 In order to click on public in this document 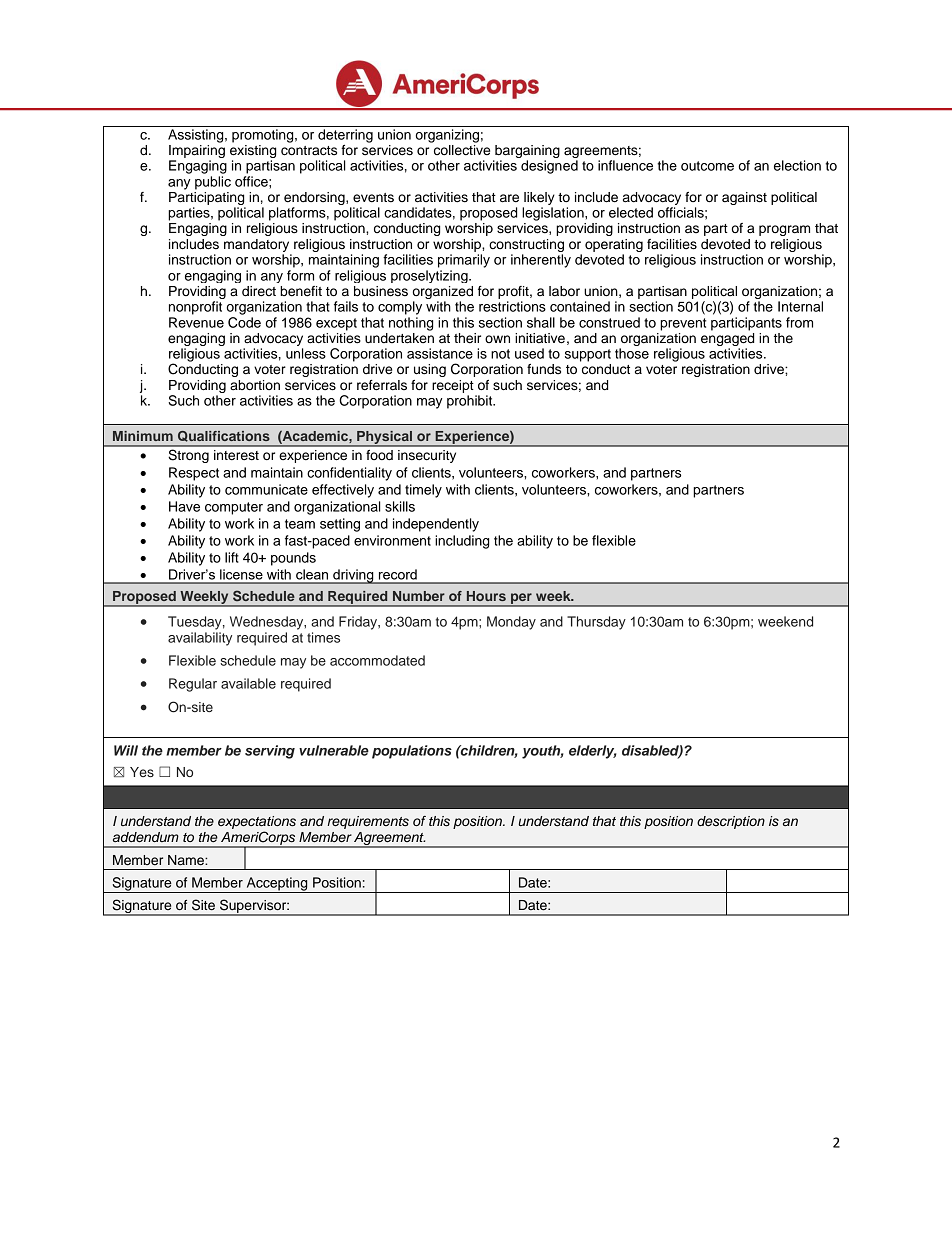, I will do `click(213, 183)`.
